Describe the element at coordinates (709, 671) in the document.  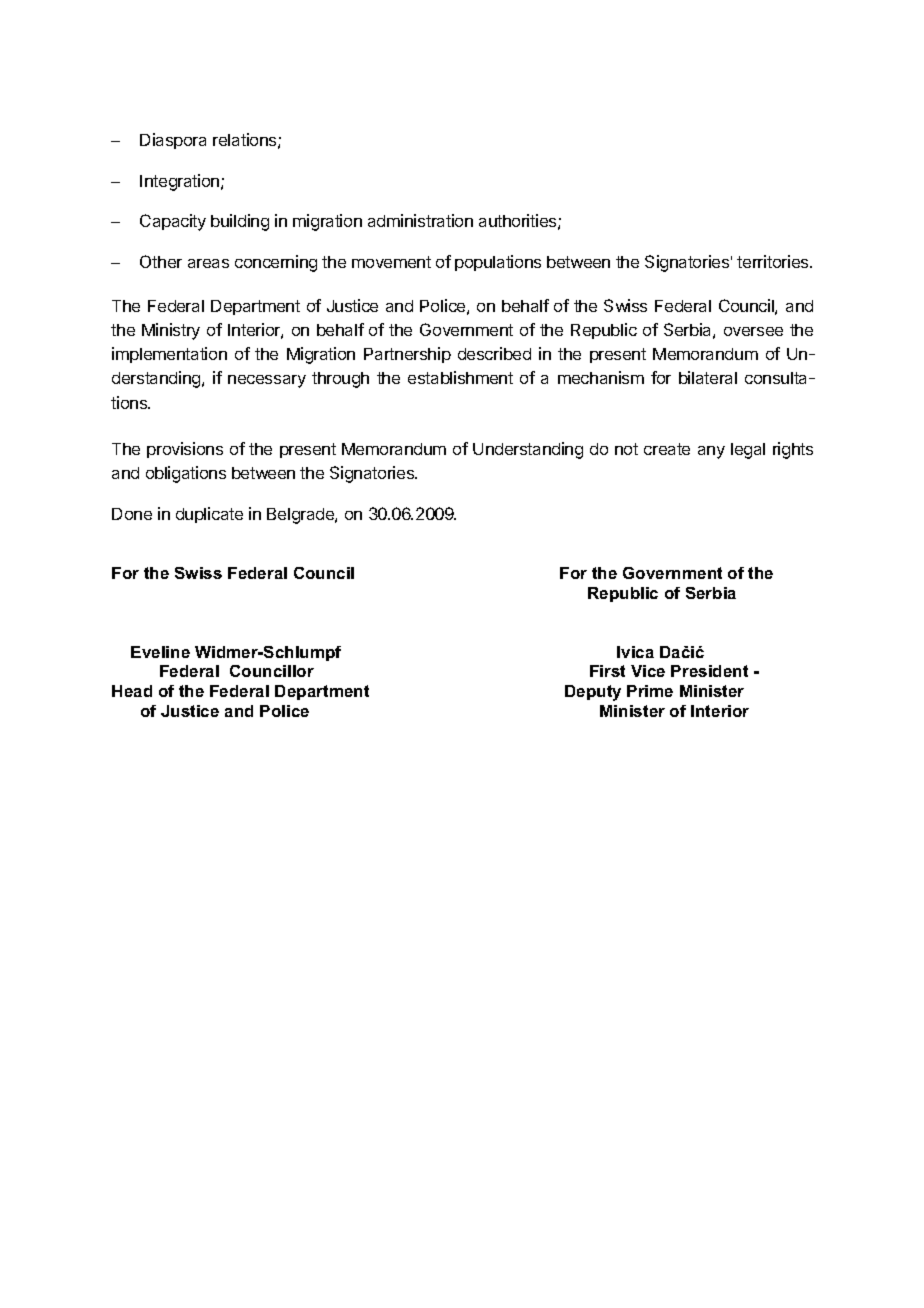
I see `President` at that location.
